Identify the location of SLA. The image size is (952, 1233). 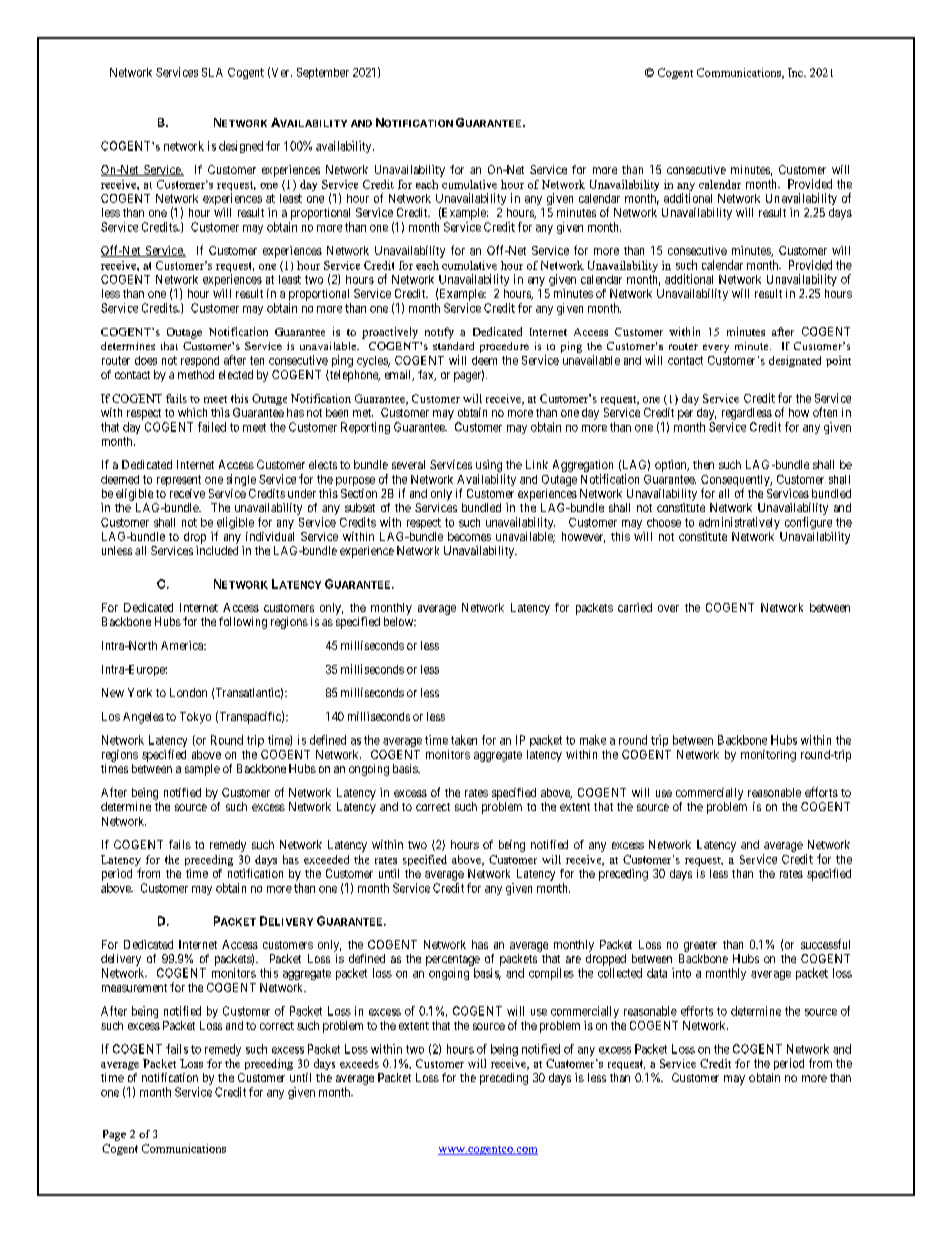
(212, 72).
